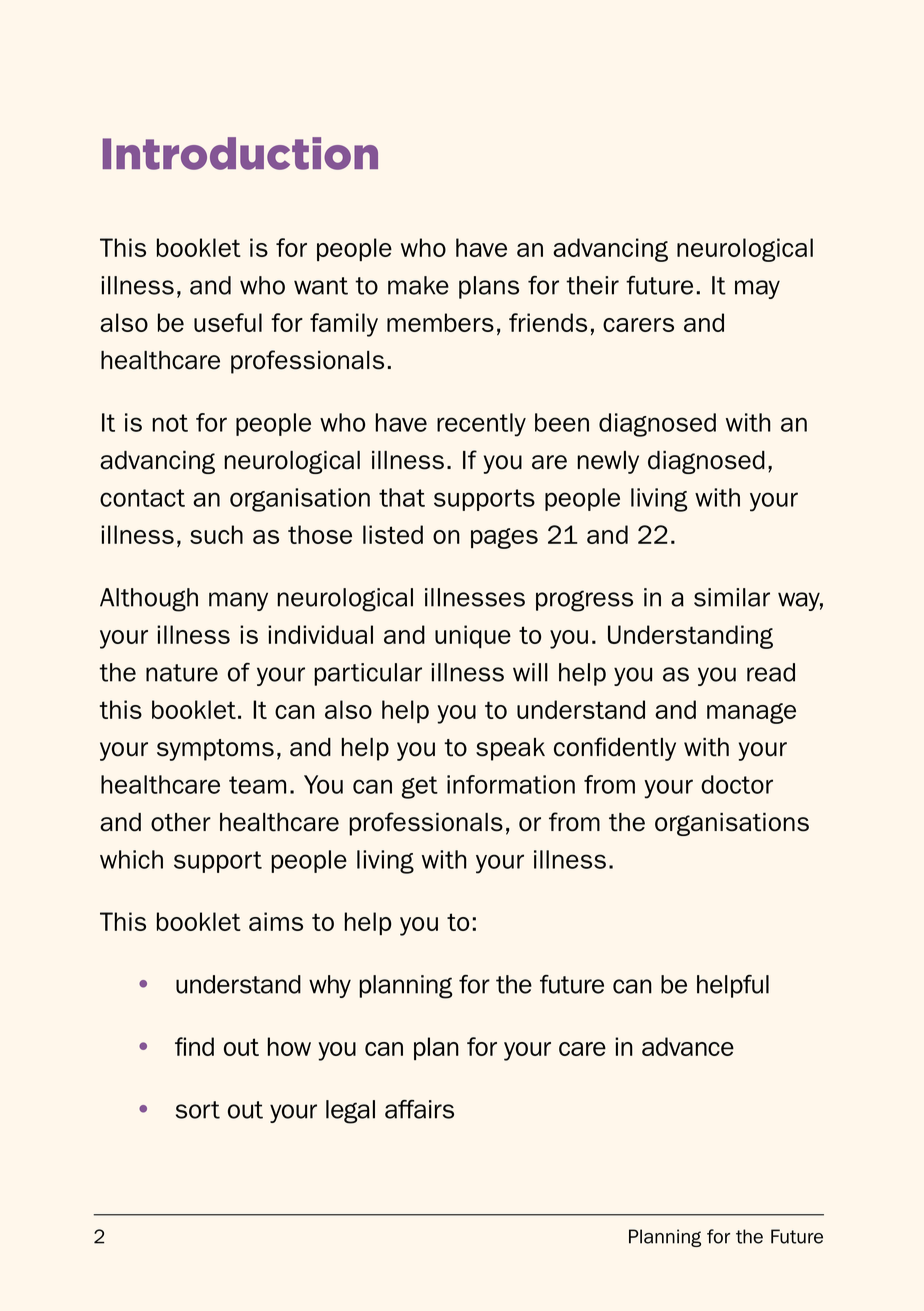  I want to click on other, so click(181, 822).
